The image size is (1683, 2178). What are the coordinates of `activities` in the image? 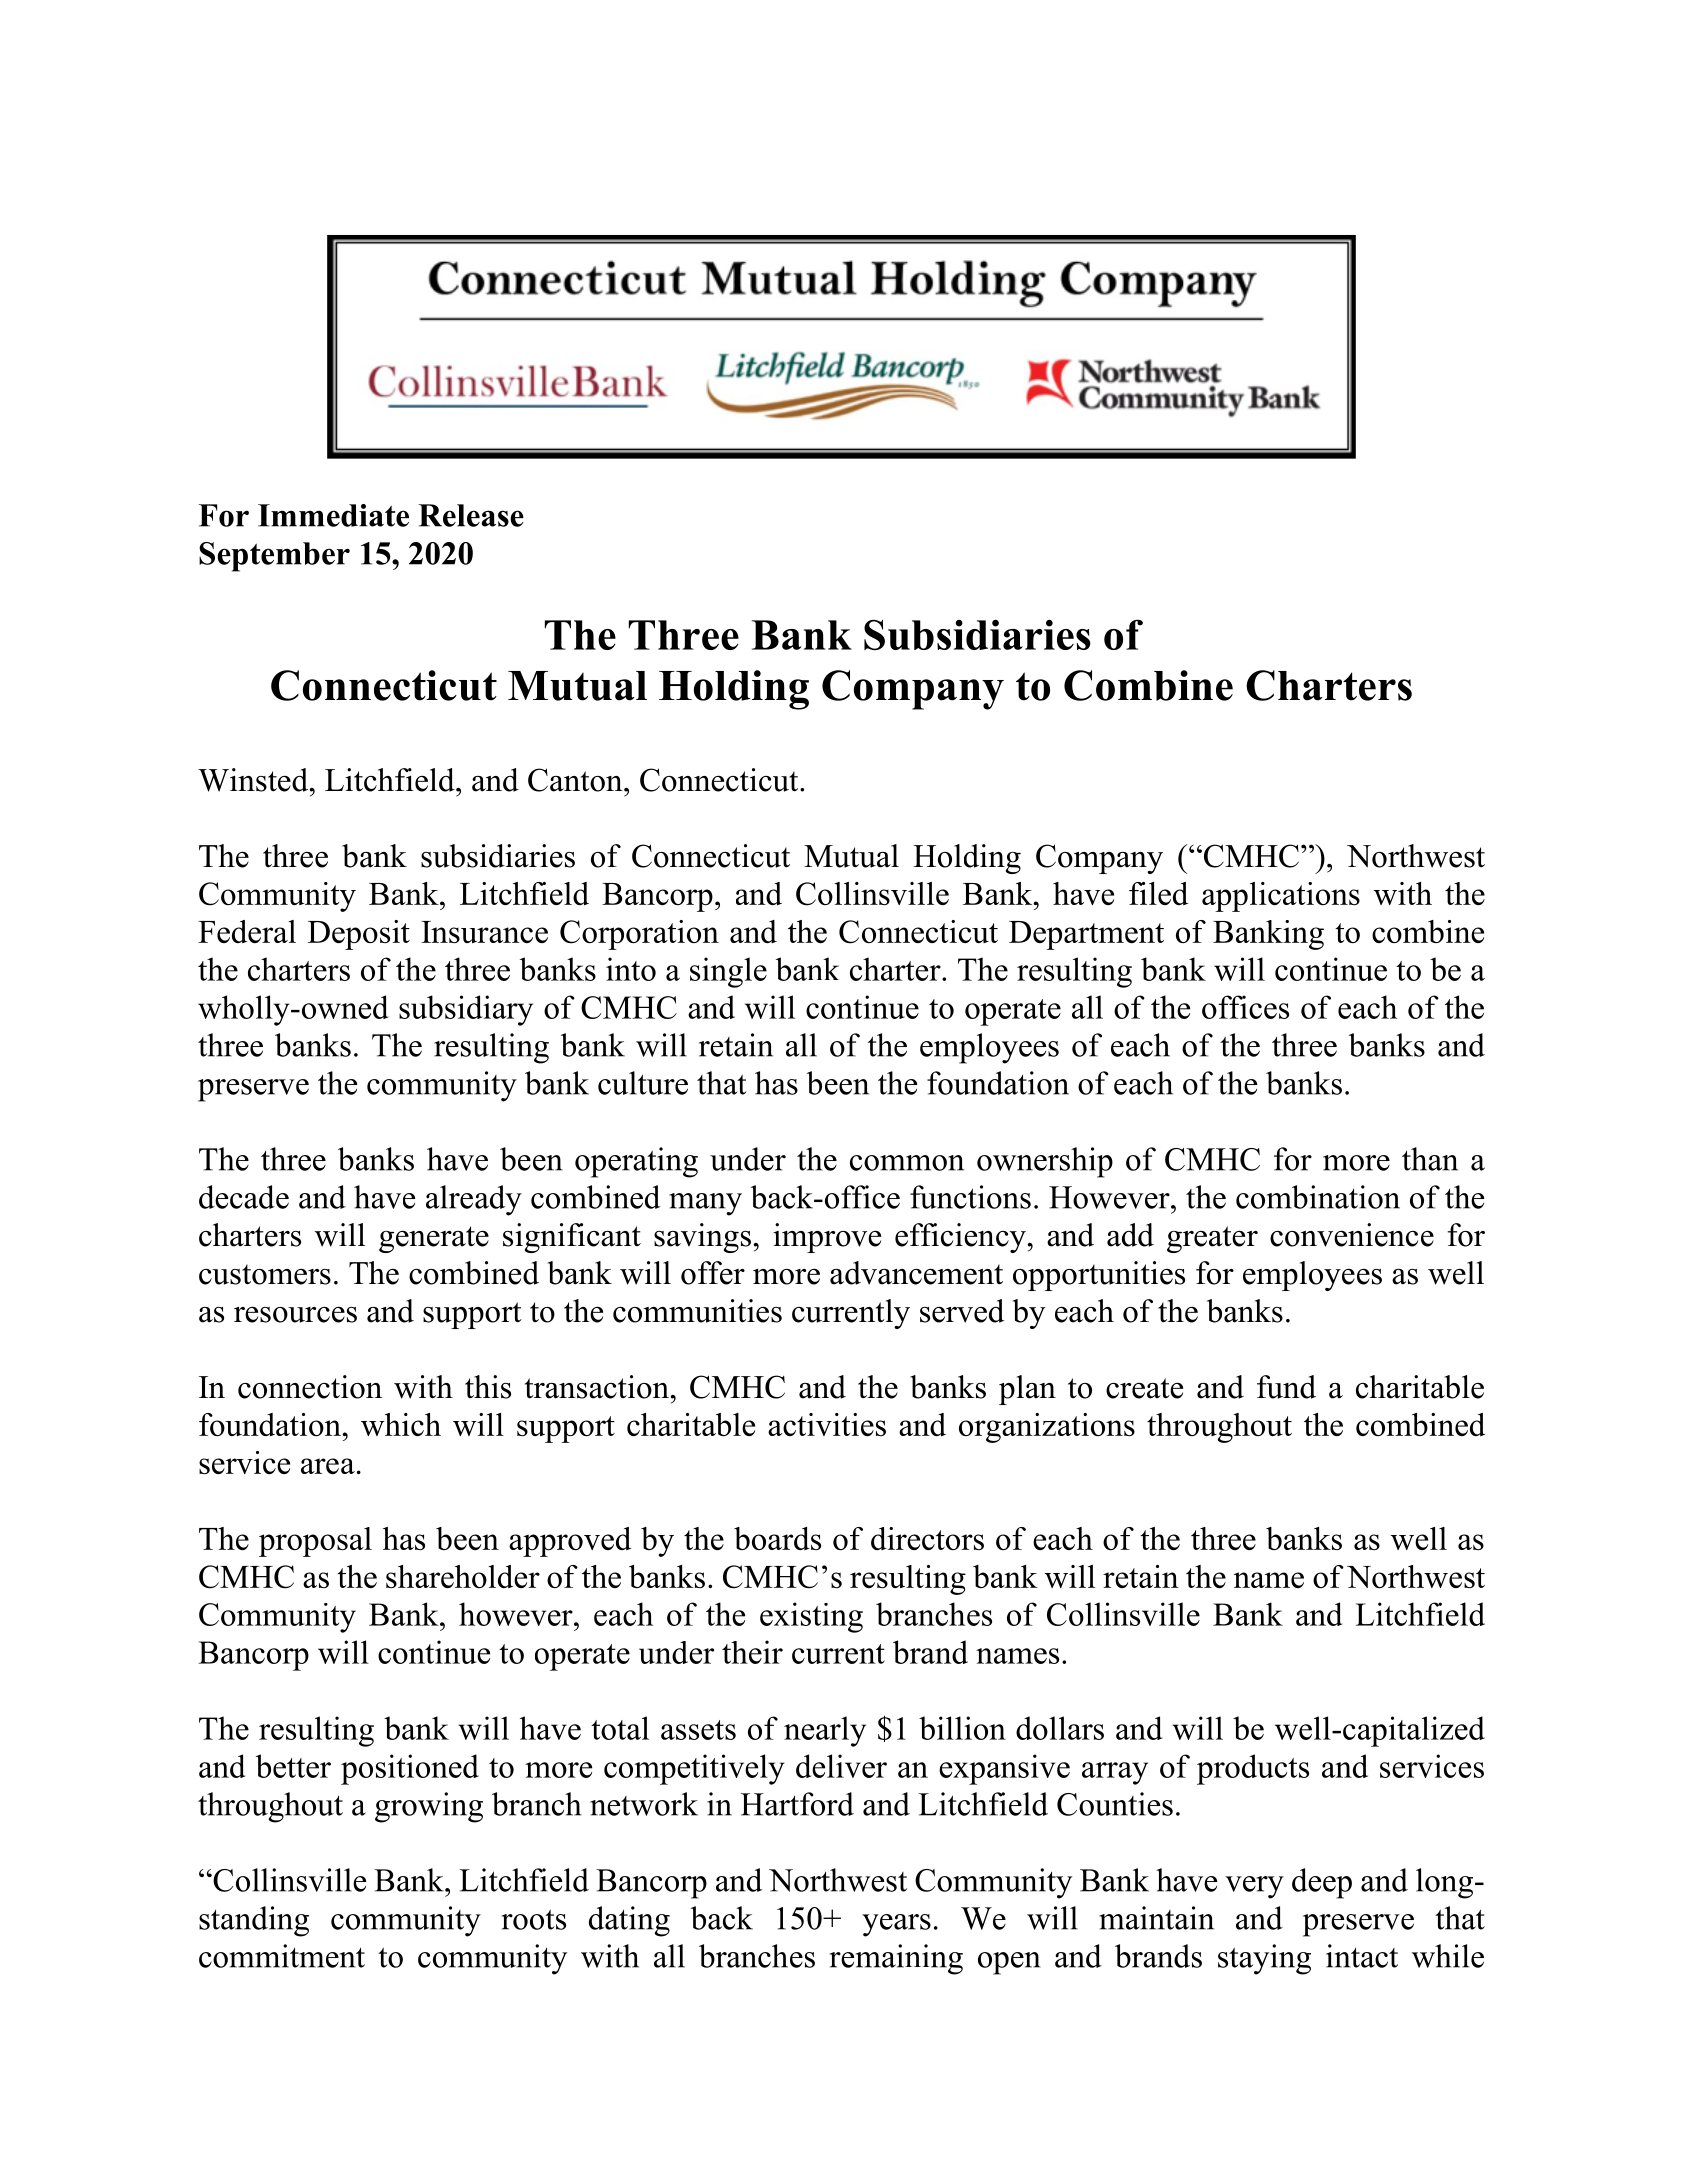 It's located at (827, 1424).
